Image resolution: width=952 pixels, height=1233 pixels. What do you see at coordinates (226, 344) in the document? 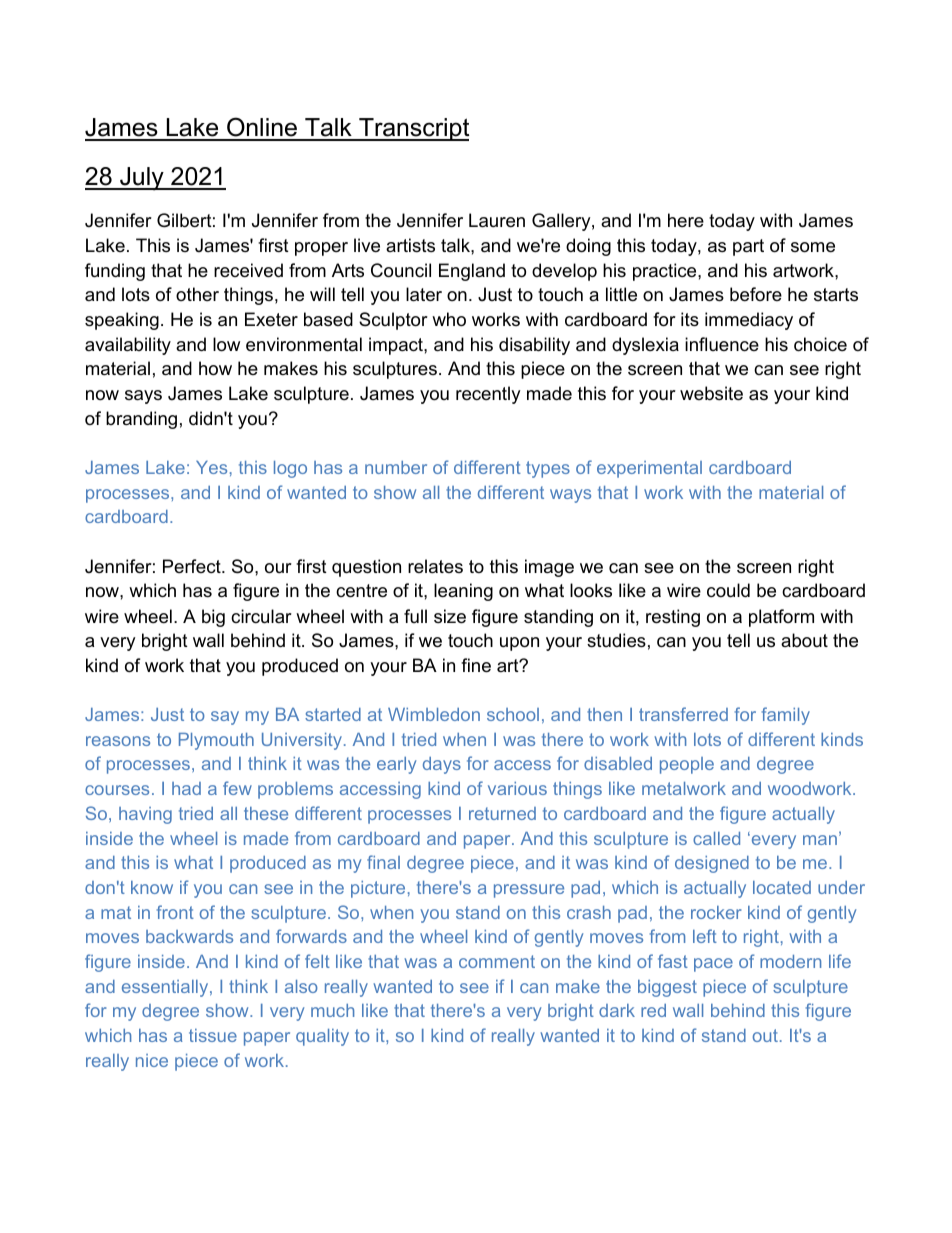
I see `low` at bounding box center [226, 344].
